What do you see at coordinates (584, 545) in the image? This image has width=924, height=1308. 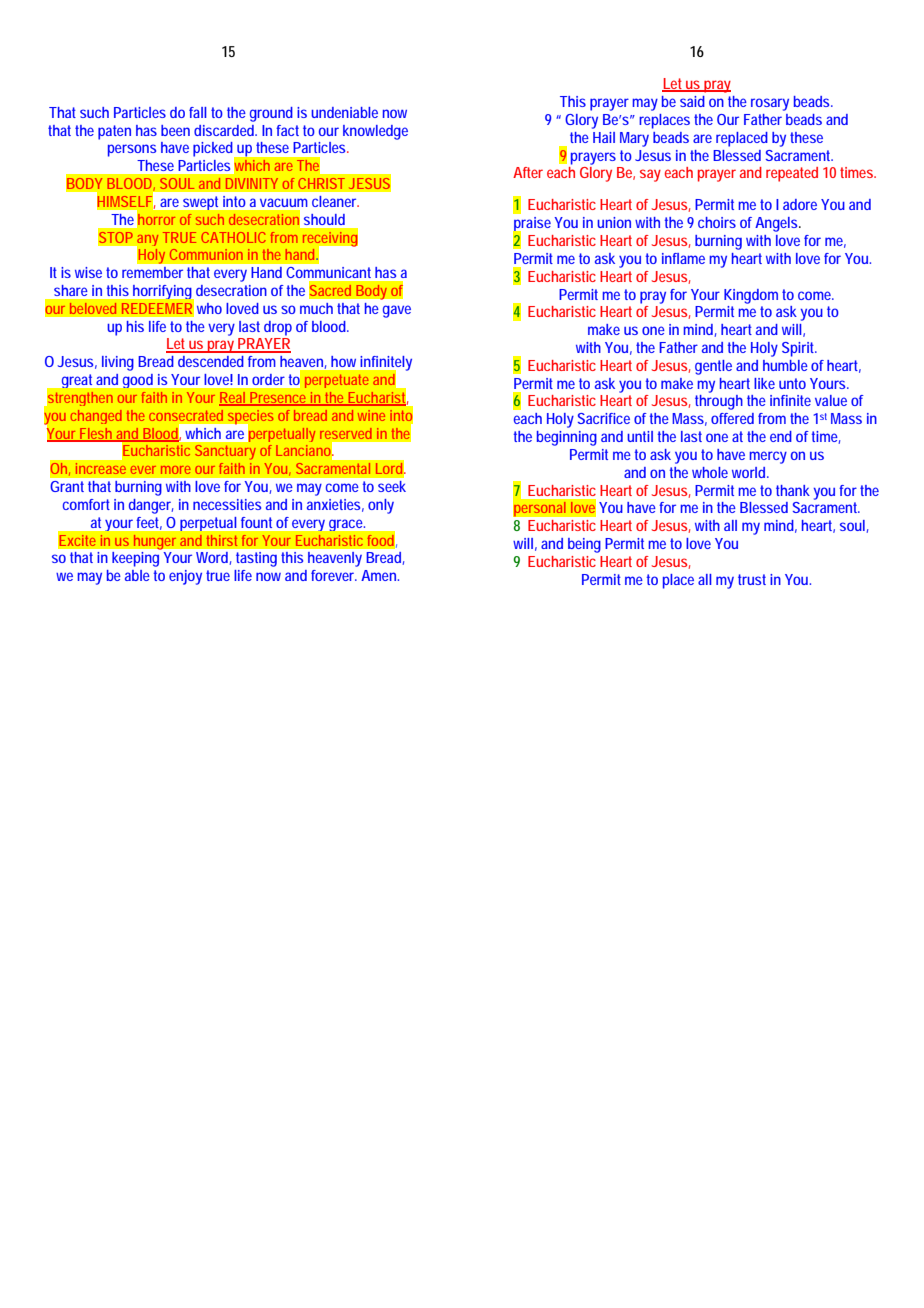 I see `being` at bounding box center [584, 545].
